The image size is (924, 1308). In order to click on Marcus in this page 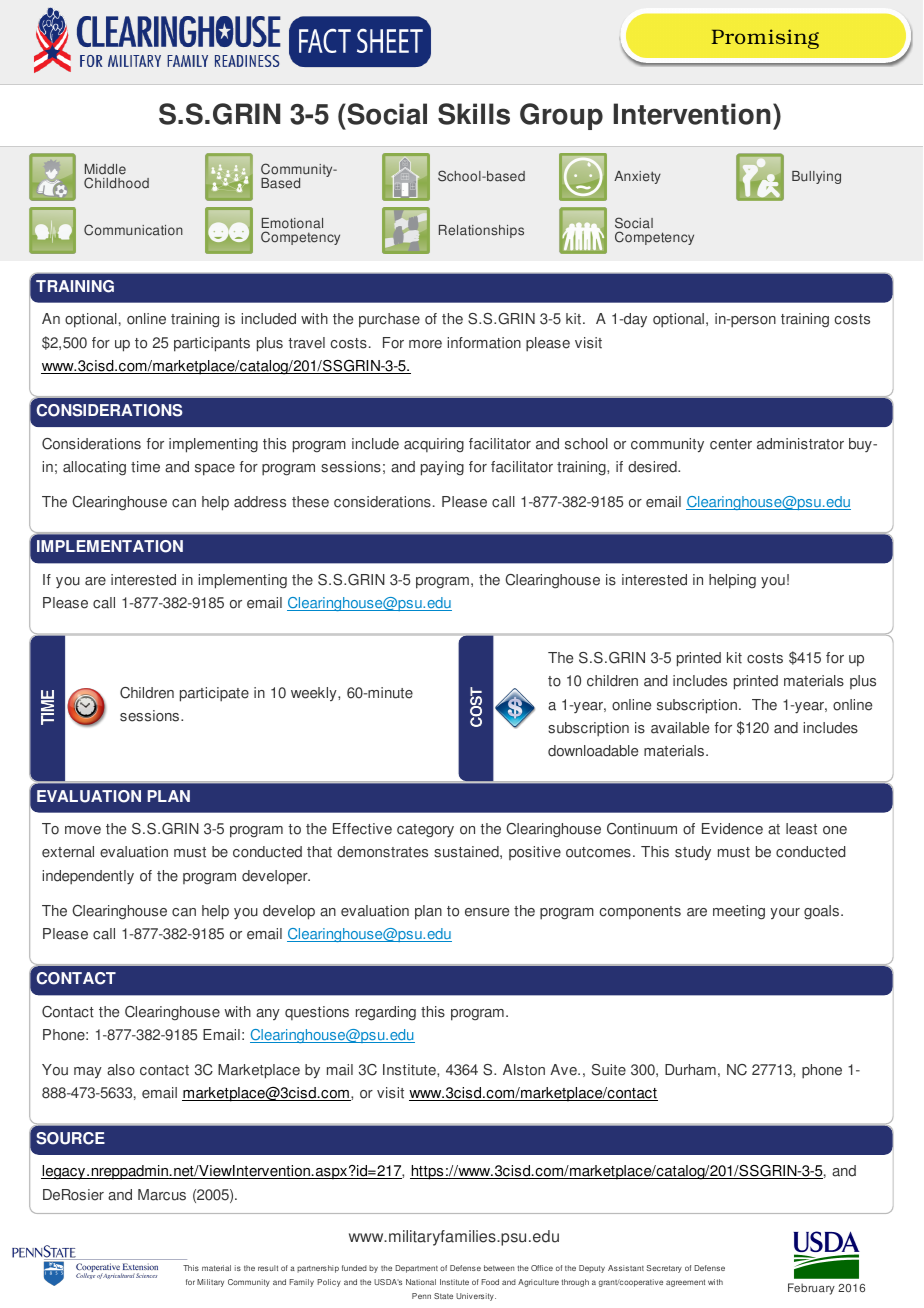, I will do `click(162, 1195)`.
